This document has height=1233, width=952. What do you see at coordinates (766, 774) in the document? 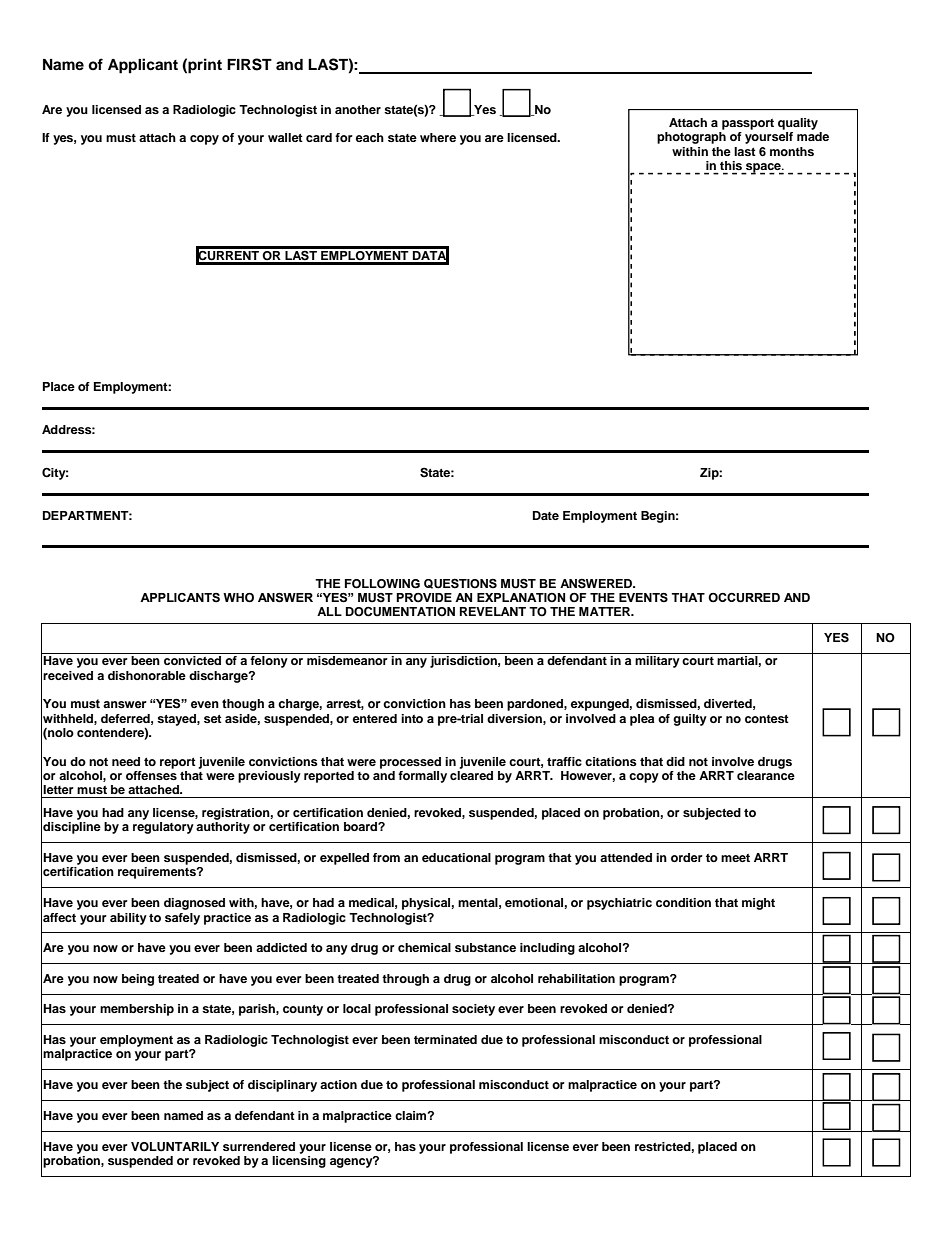
I see `clearance` at bounding box center [766, 774].
